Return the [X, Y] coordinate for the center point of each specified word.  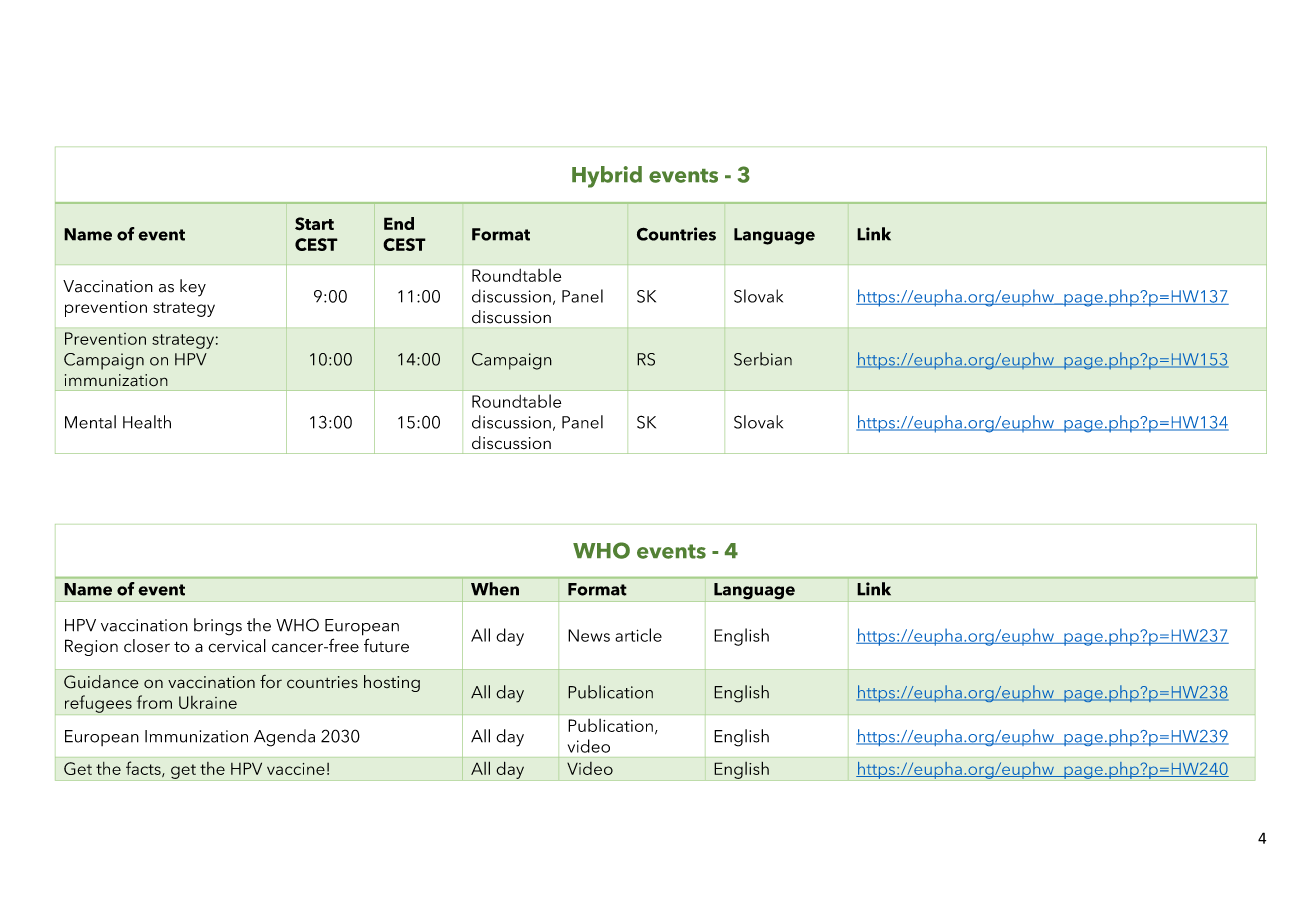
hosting [392, 683]
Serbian [763, 359]
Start [314, 224]
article [638, 635]
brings [218, 627]
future [386, 645]
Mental [90, 422]
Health [147, 422]
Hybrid [607, 177]
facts [144, 769]
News [589, 635]
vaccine [296, 769]
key [193, 288]
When [495, 589]
